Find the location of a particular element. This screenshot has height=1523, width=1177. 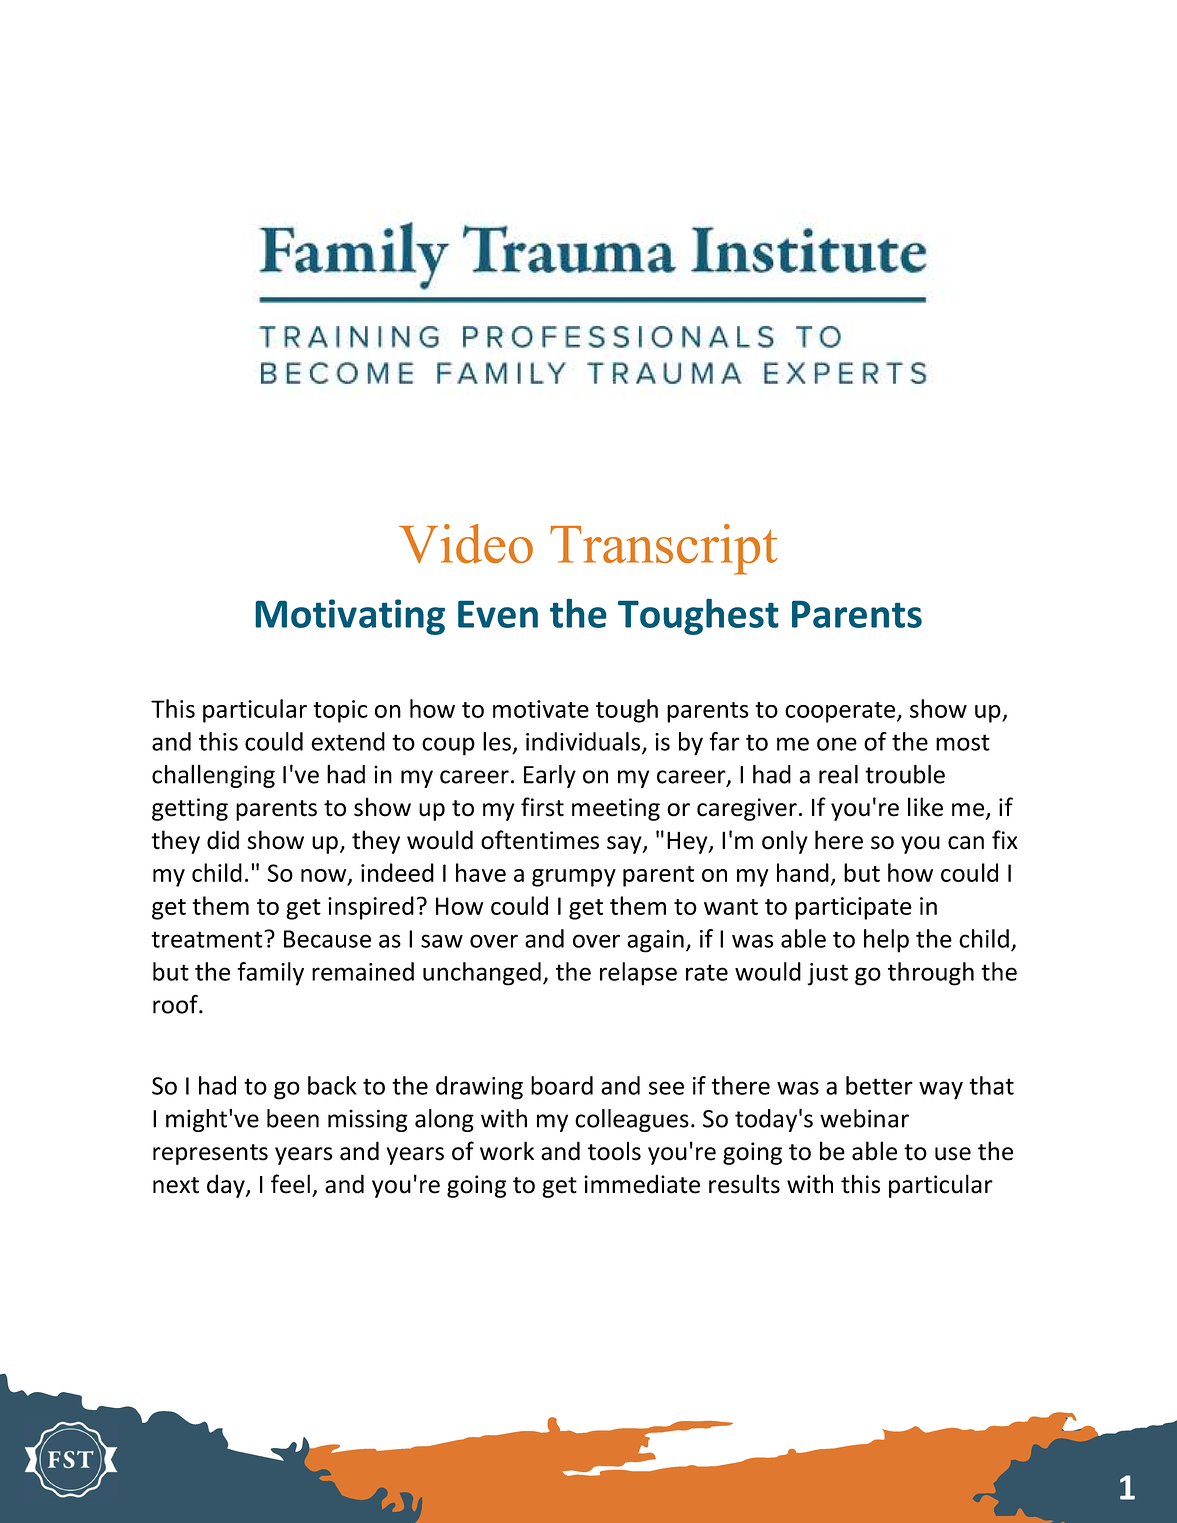

now is located at coordinates (325, 876).
